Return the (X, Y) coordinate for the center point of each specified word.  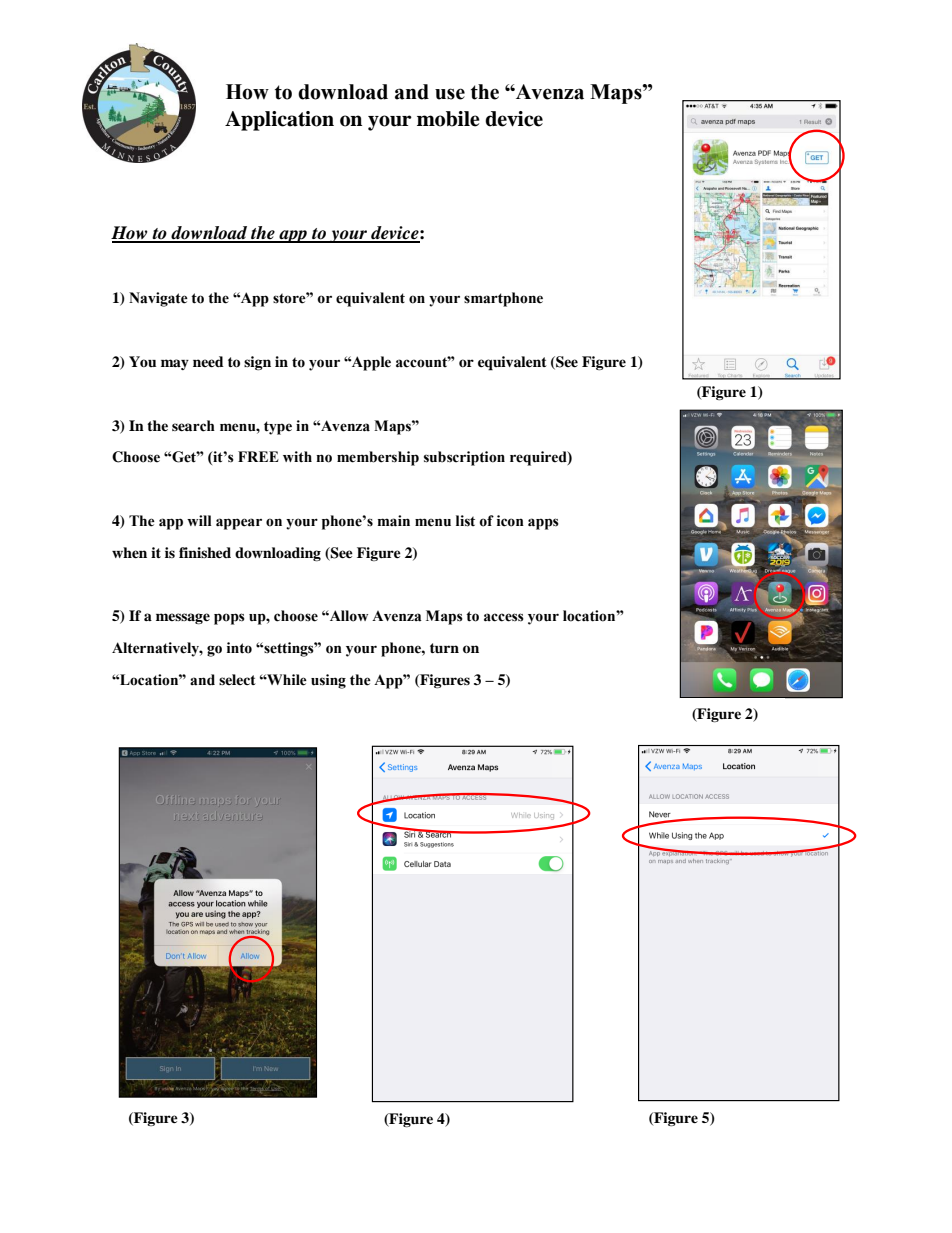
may (175, 364)
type (278, 428)
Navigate (158, 299)
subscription (464, 458)
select (237, 679)
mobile (448, 119)
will (199, 520)
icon (510, 521)
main (394, 521)
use (450, 94)
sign (257, 363)
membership (378, 458)
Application (279, 121)
